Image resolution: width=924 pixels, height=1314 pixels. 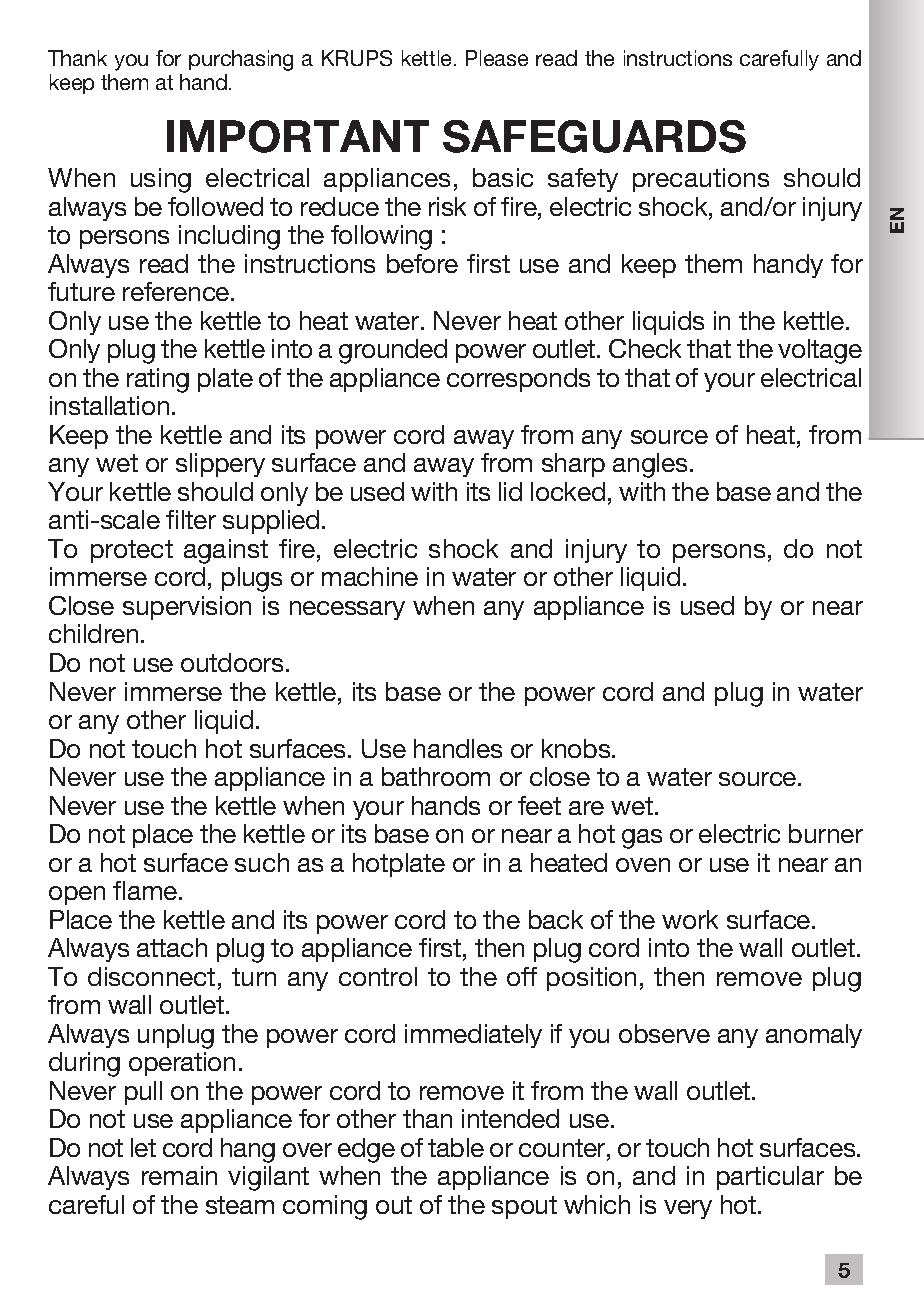 I want to click on remain, so click(x=179, y=1175).
